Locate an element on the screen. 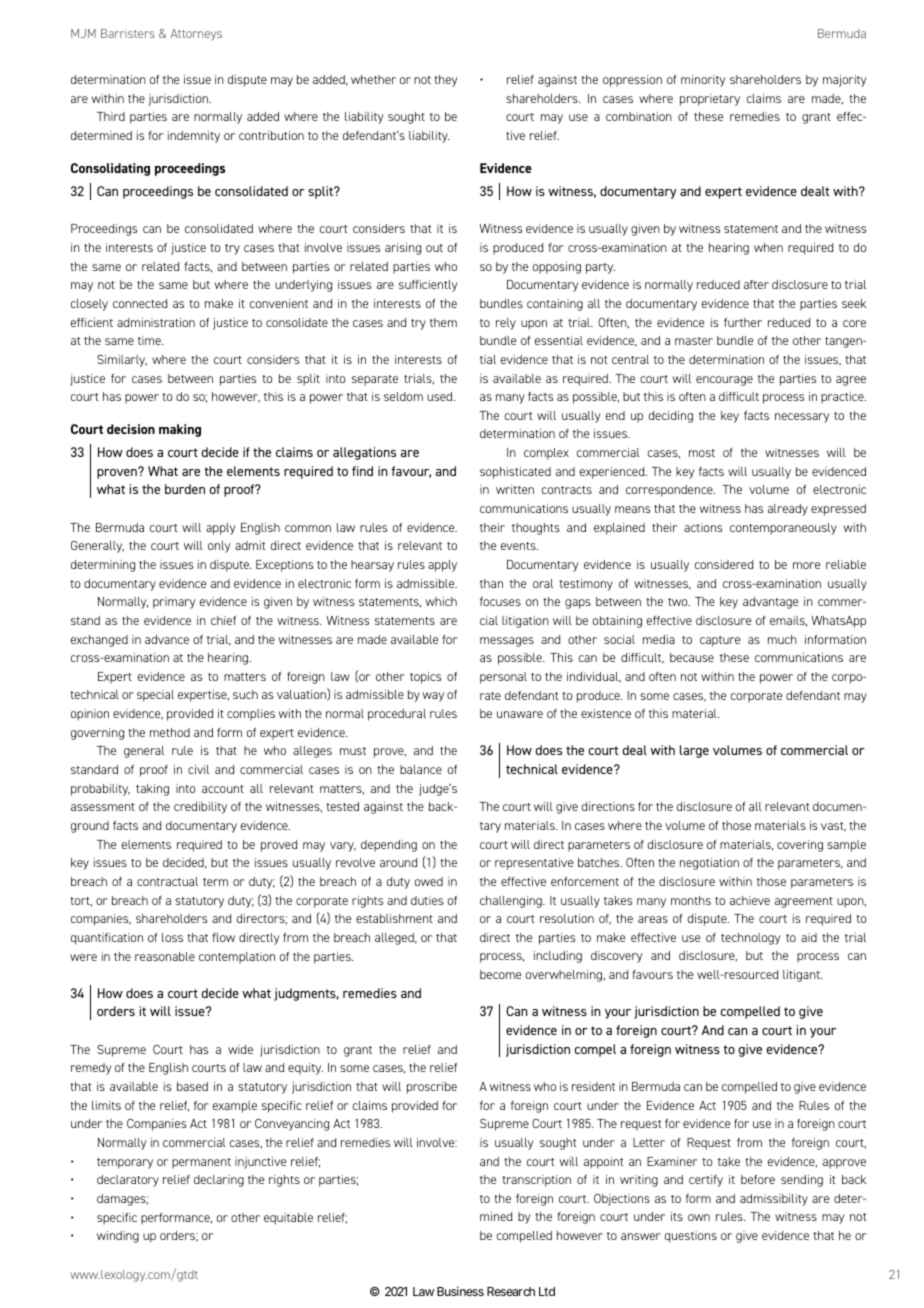  much is located at coordinates (782, 639).
